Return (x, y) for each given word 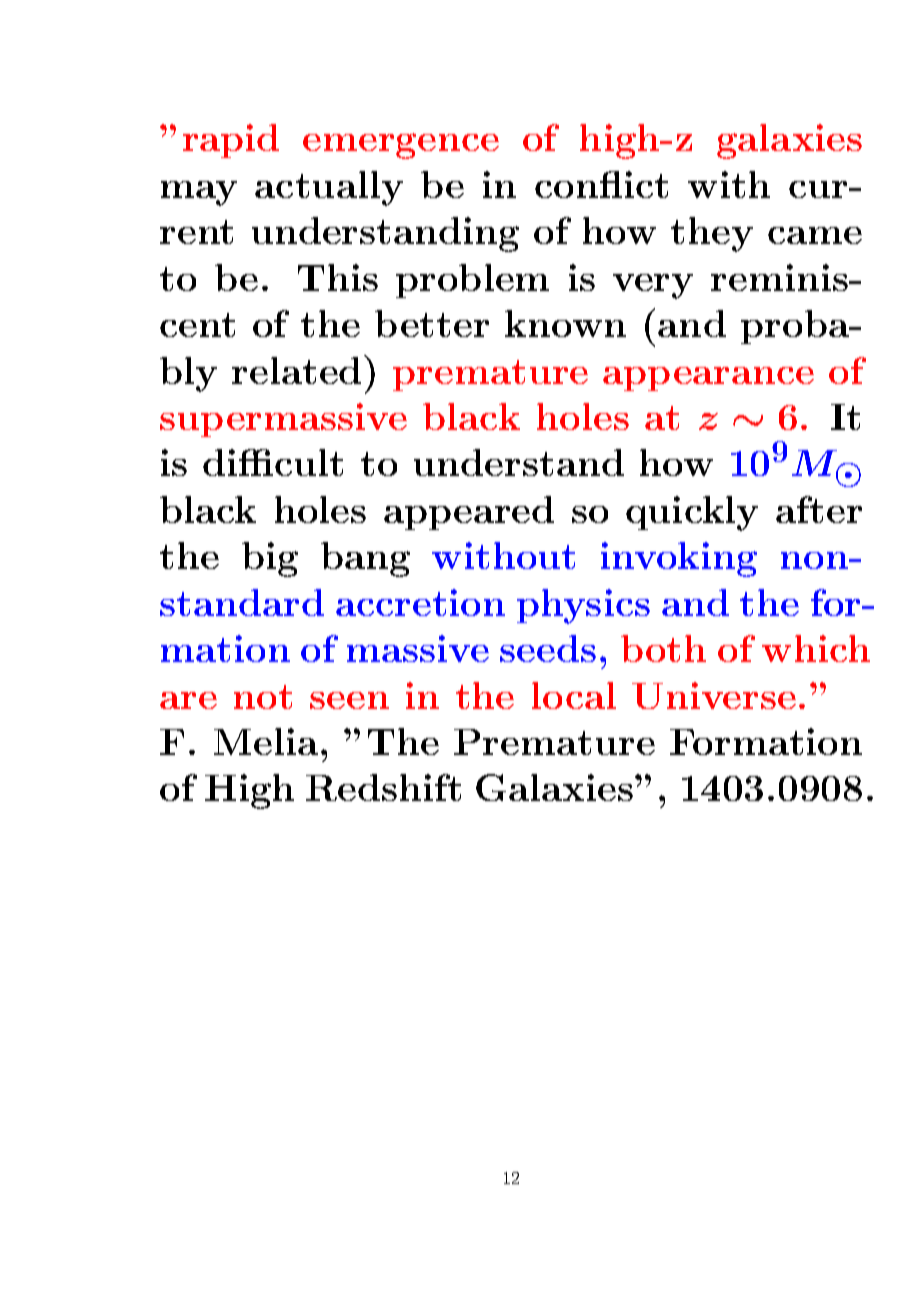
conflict (601, 184)
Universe (714, 695)
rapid (231, 141)
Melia (266, 741)
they (712, 234)
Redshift (383, 787)
